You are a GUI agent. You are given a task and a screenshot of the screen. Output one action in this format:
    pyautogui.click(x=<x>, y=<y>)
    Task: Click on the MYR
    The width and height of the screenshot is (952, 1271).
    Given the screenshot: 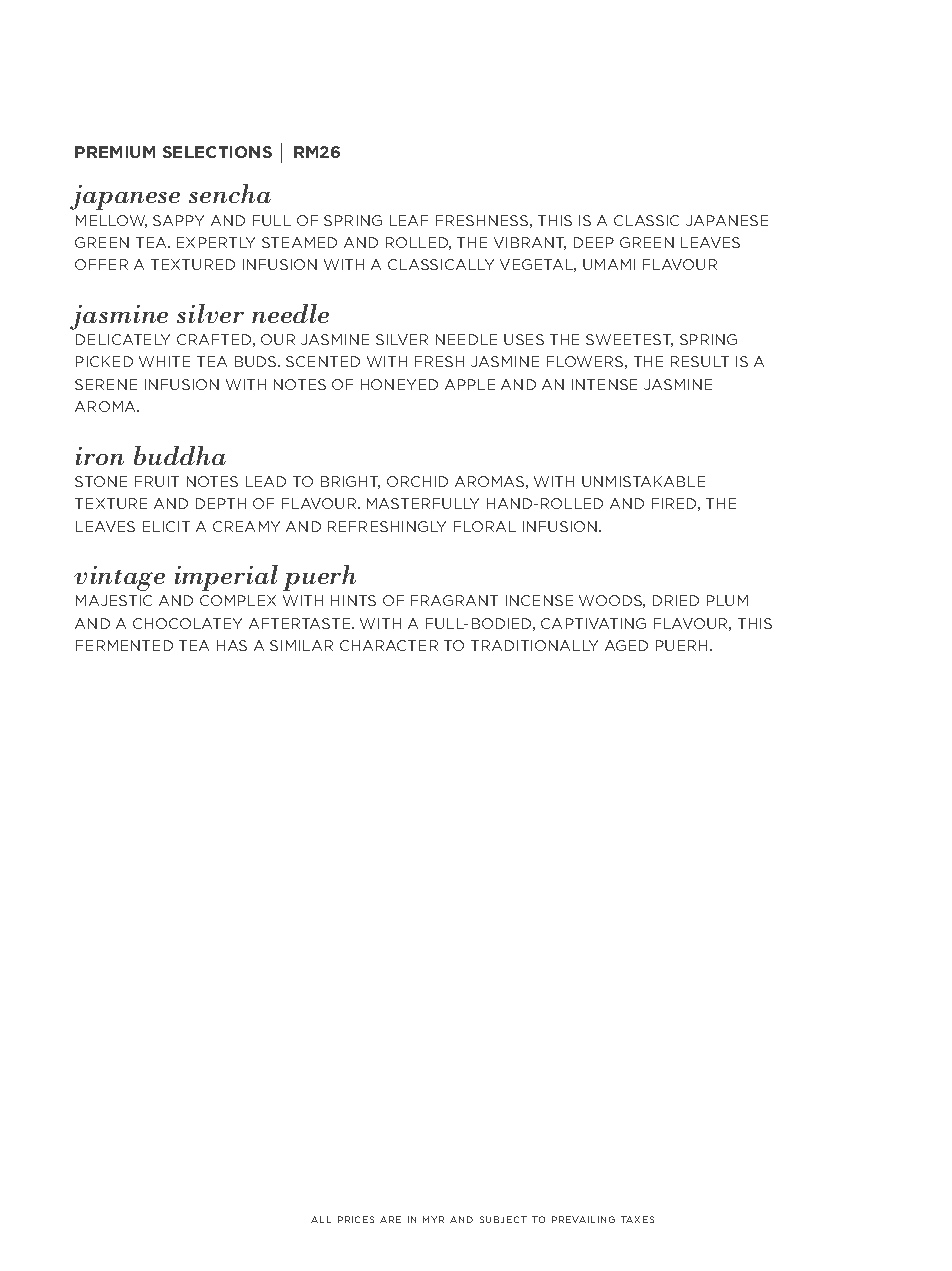 What is the action you would take?
    pyautogui.click(x=433, y=1219)
